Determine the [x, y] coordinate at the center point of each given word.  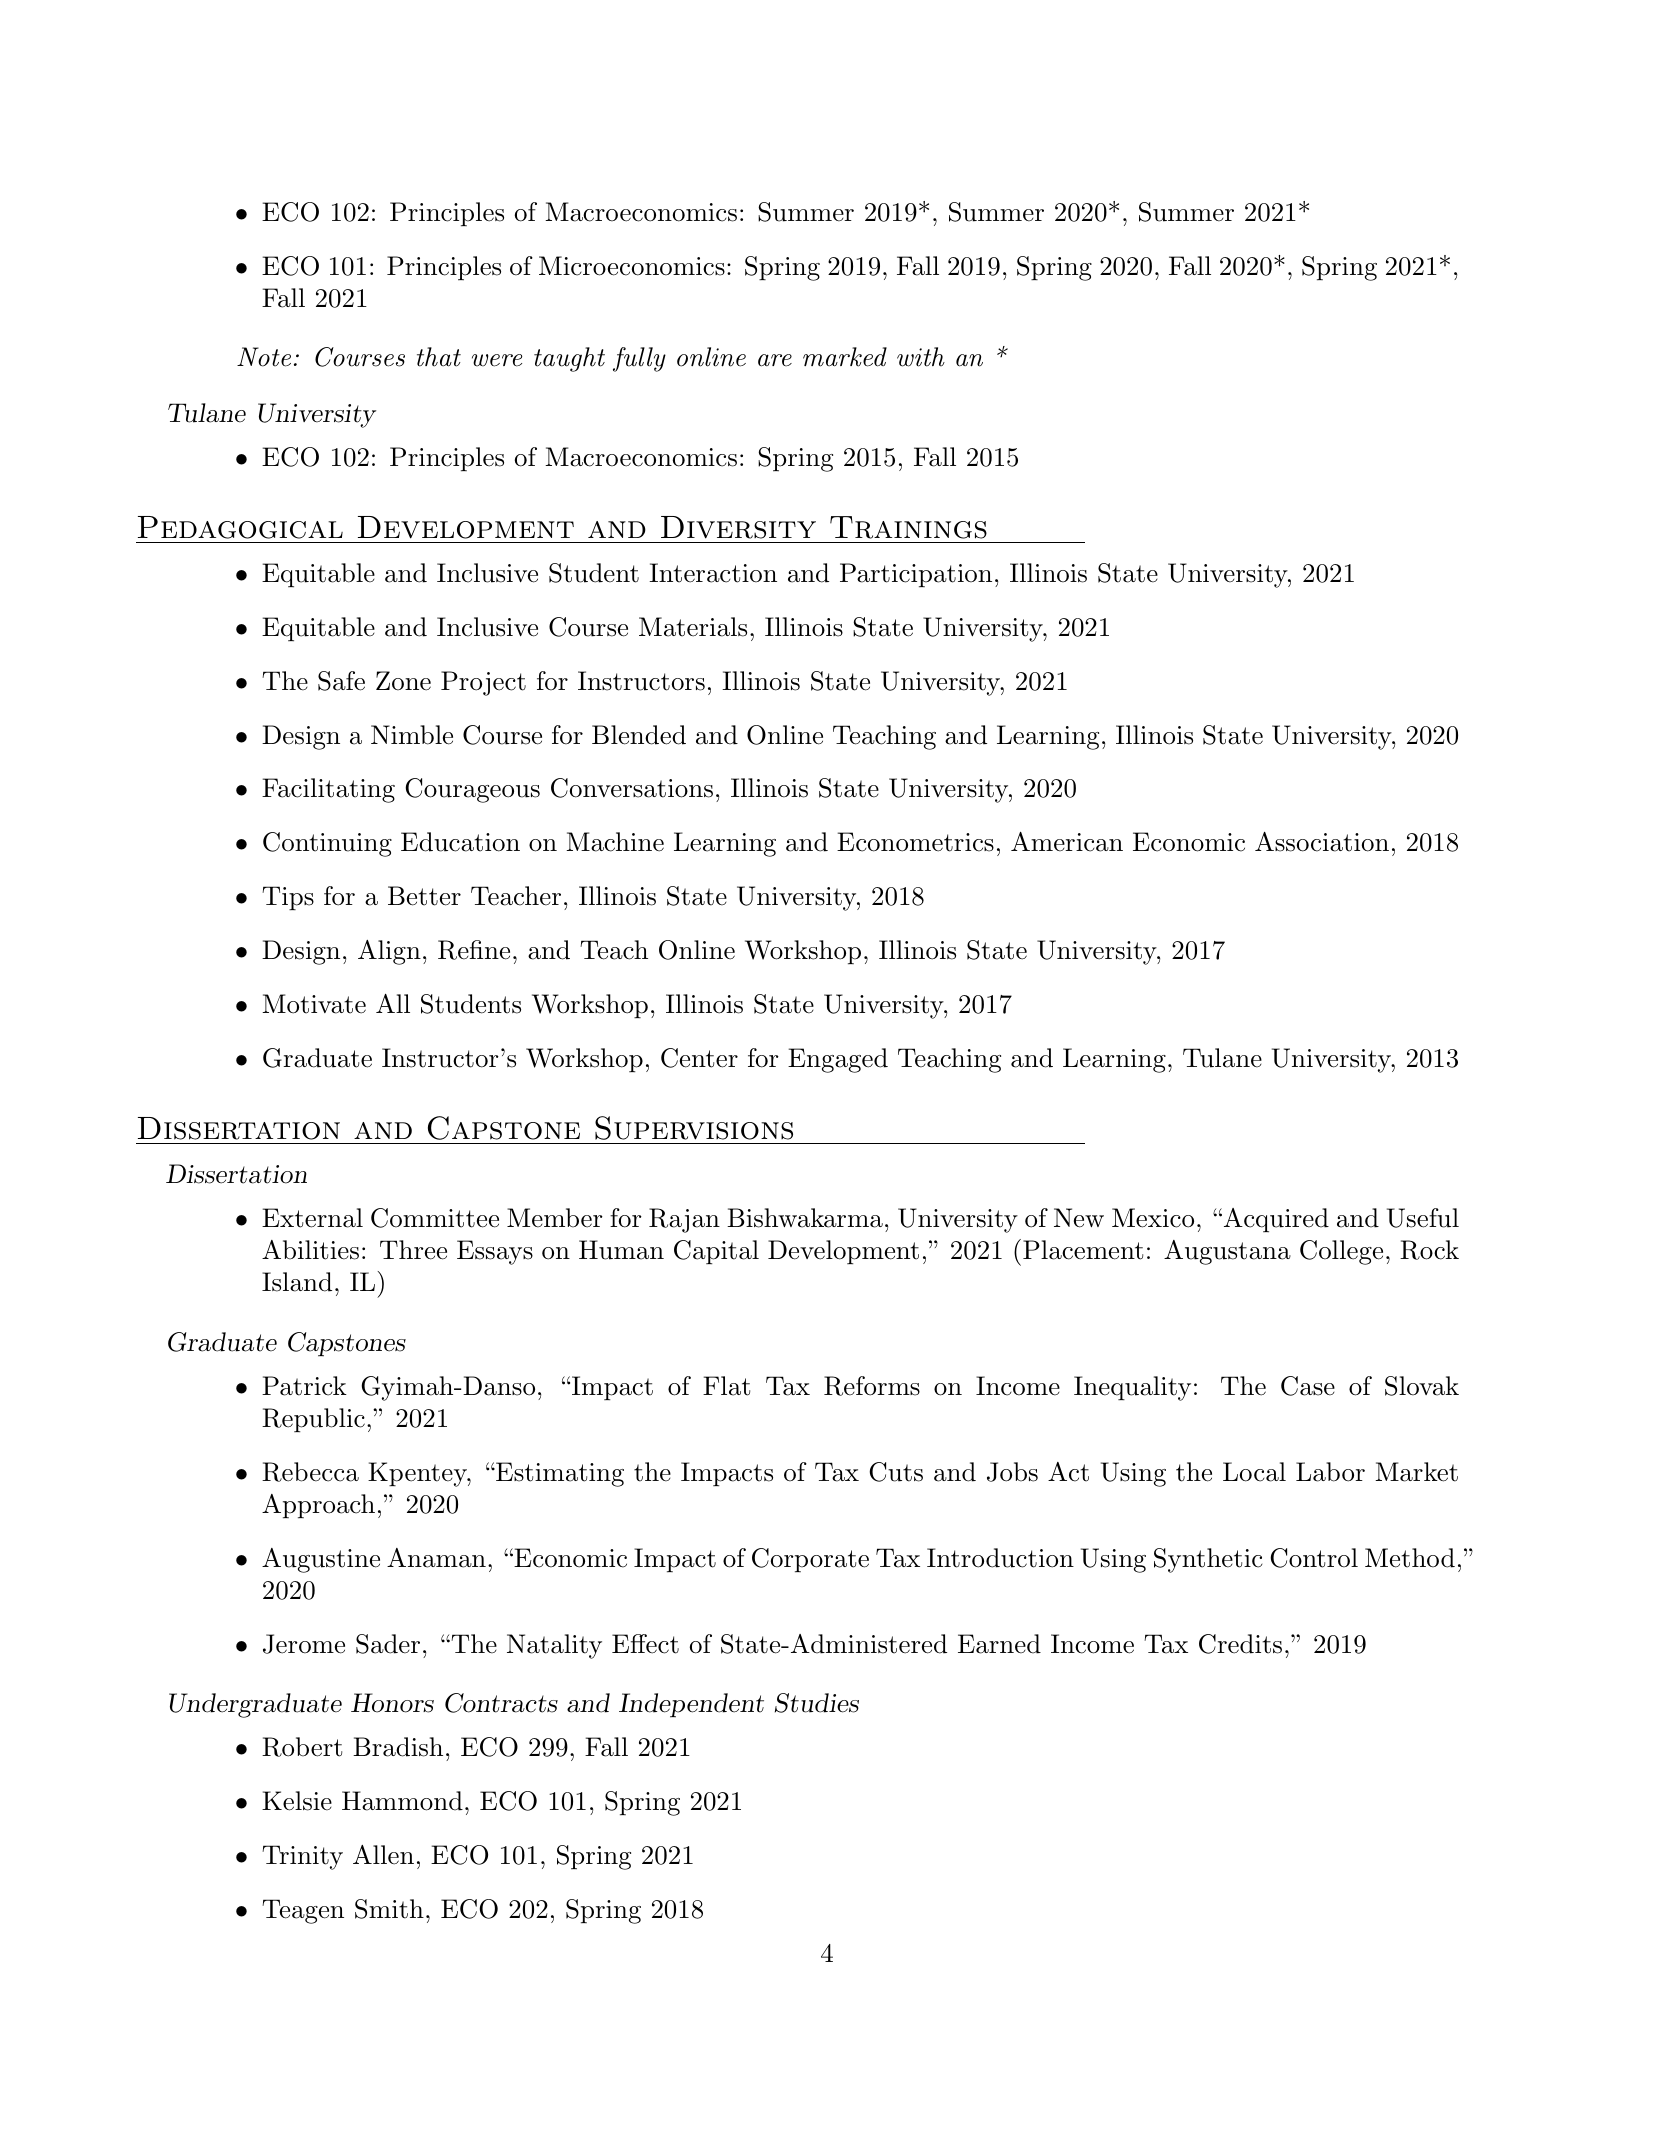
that [439, 357]
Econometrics [915, 842]
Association [1322, 842]
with [921, 357]
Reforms [872, 1386]
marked [845, 357]
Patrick [304, 1386]
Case [1308, 1386]
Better [424, 896]
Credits [1240, 1644]
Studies [817, 1703]
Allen [383, 1855]
